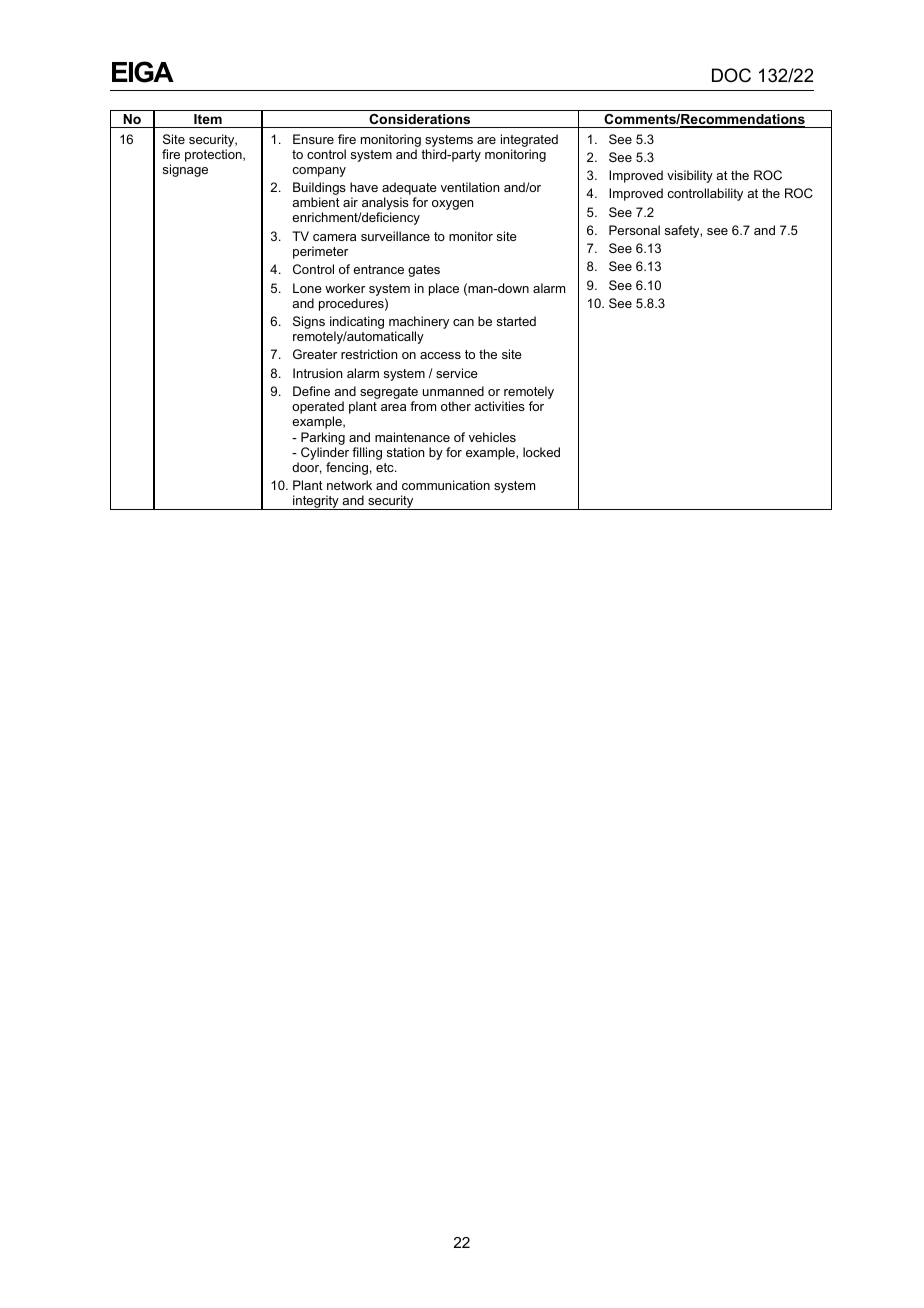  Describe the element at coordinates (313, 139) in the screenshot. I see `Ensure` at that location.
